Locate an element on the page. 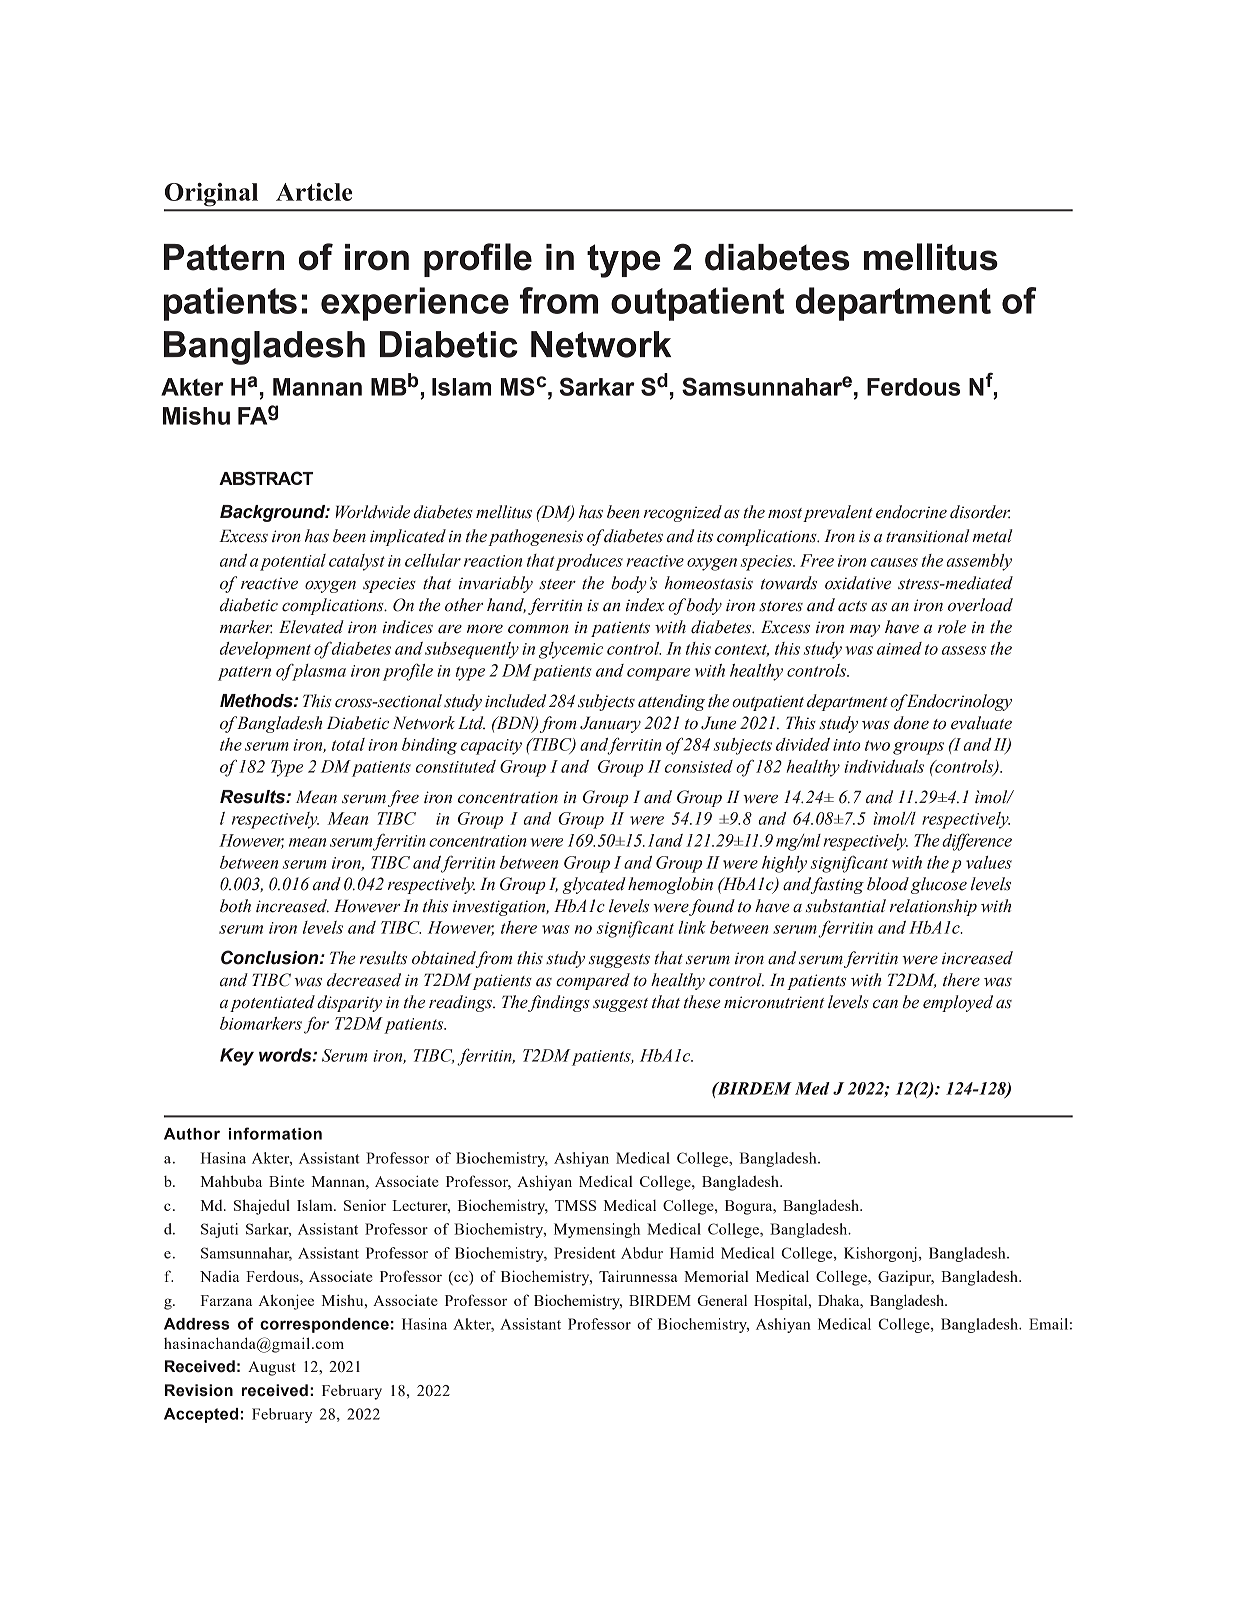 The image size is (1236, 1599). total is located at coordinates (348, 744).
